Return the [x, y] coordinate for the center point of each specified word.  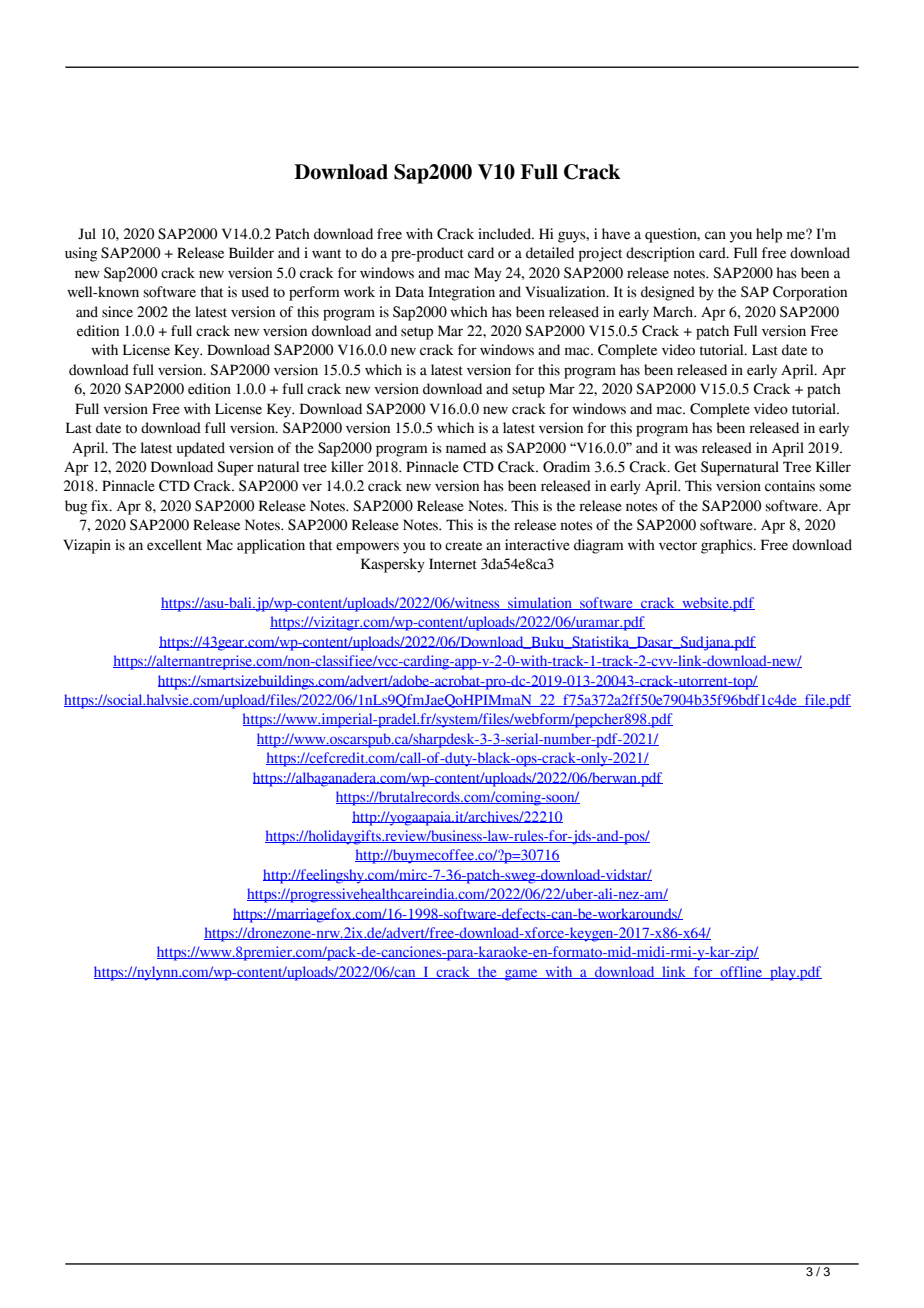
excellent [174, 545]
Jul [87, 234]
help [769, 235]
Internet [453, 564]
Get [685, 467]
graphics [728, 546]
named [466, 448]
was [686, 449]
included [505, 234]
